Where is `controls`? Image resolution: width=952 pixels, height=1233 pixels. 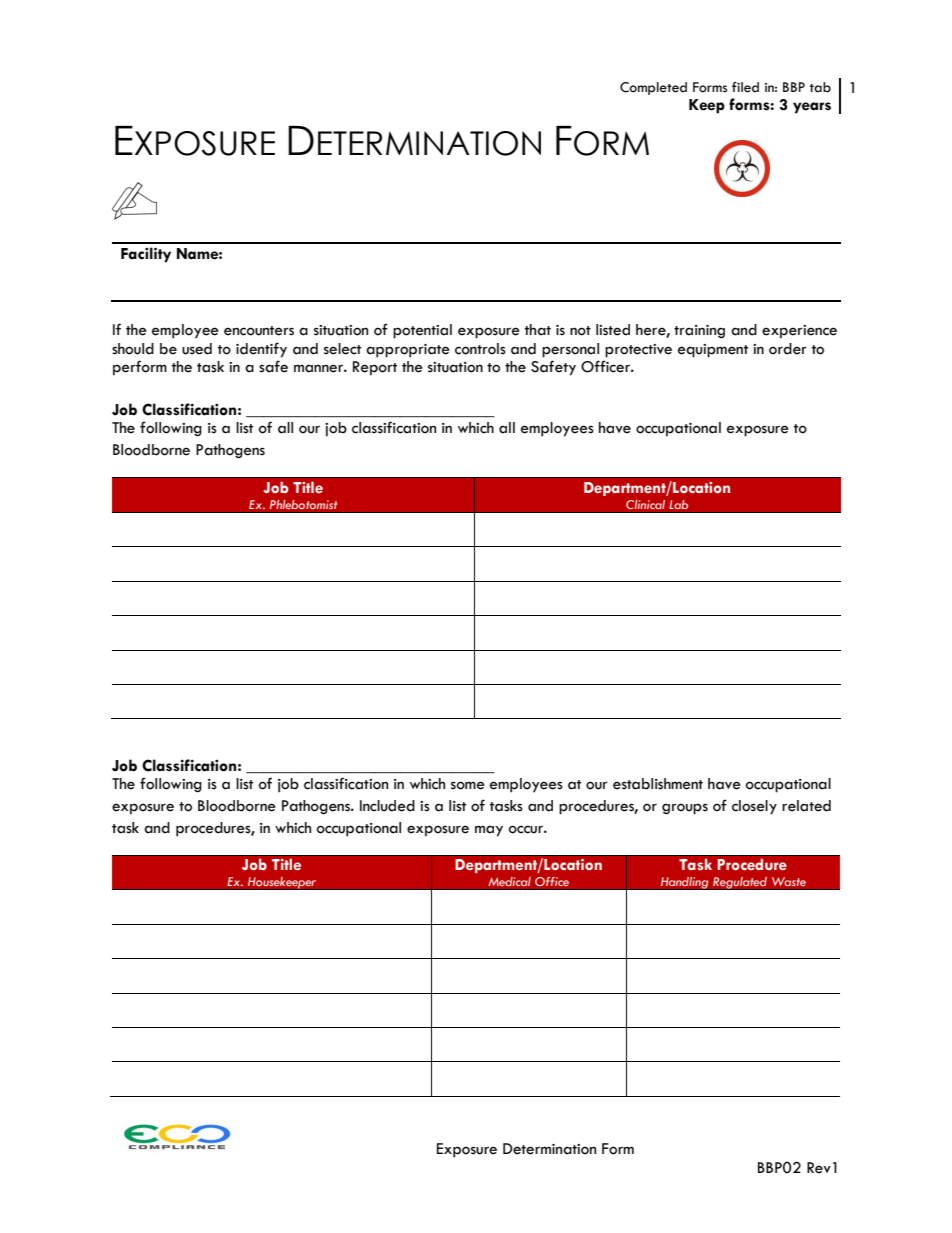 controls is located at coordinates (480, 349).
